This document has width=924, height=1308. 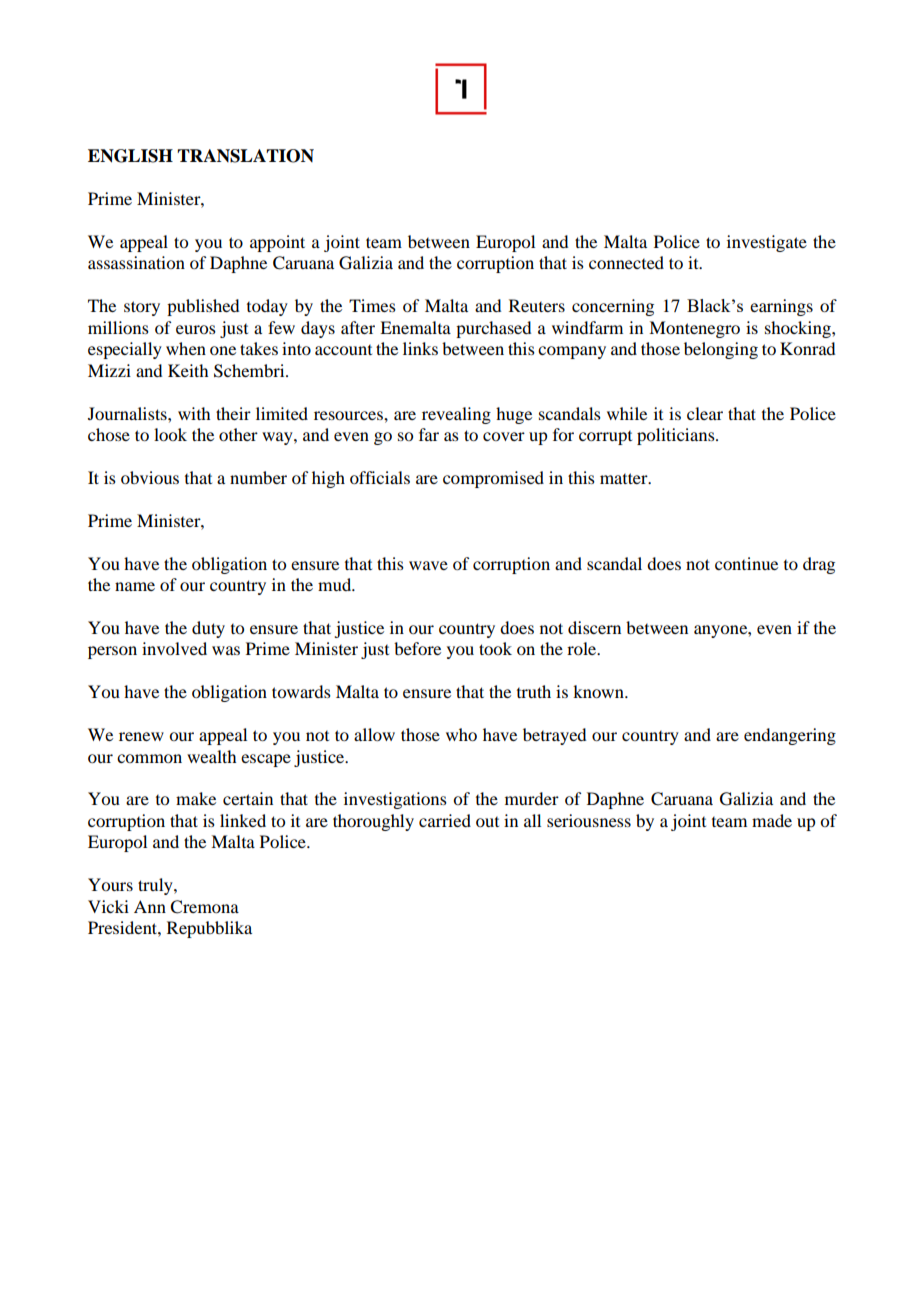 I want to click on obvious, so click(x=150, y=477).
